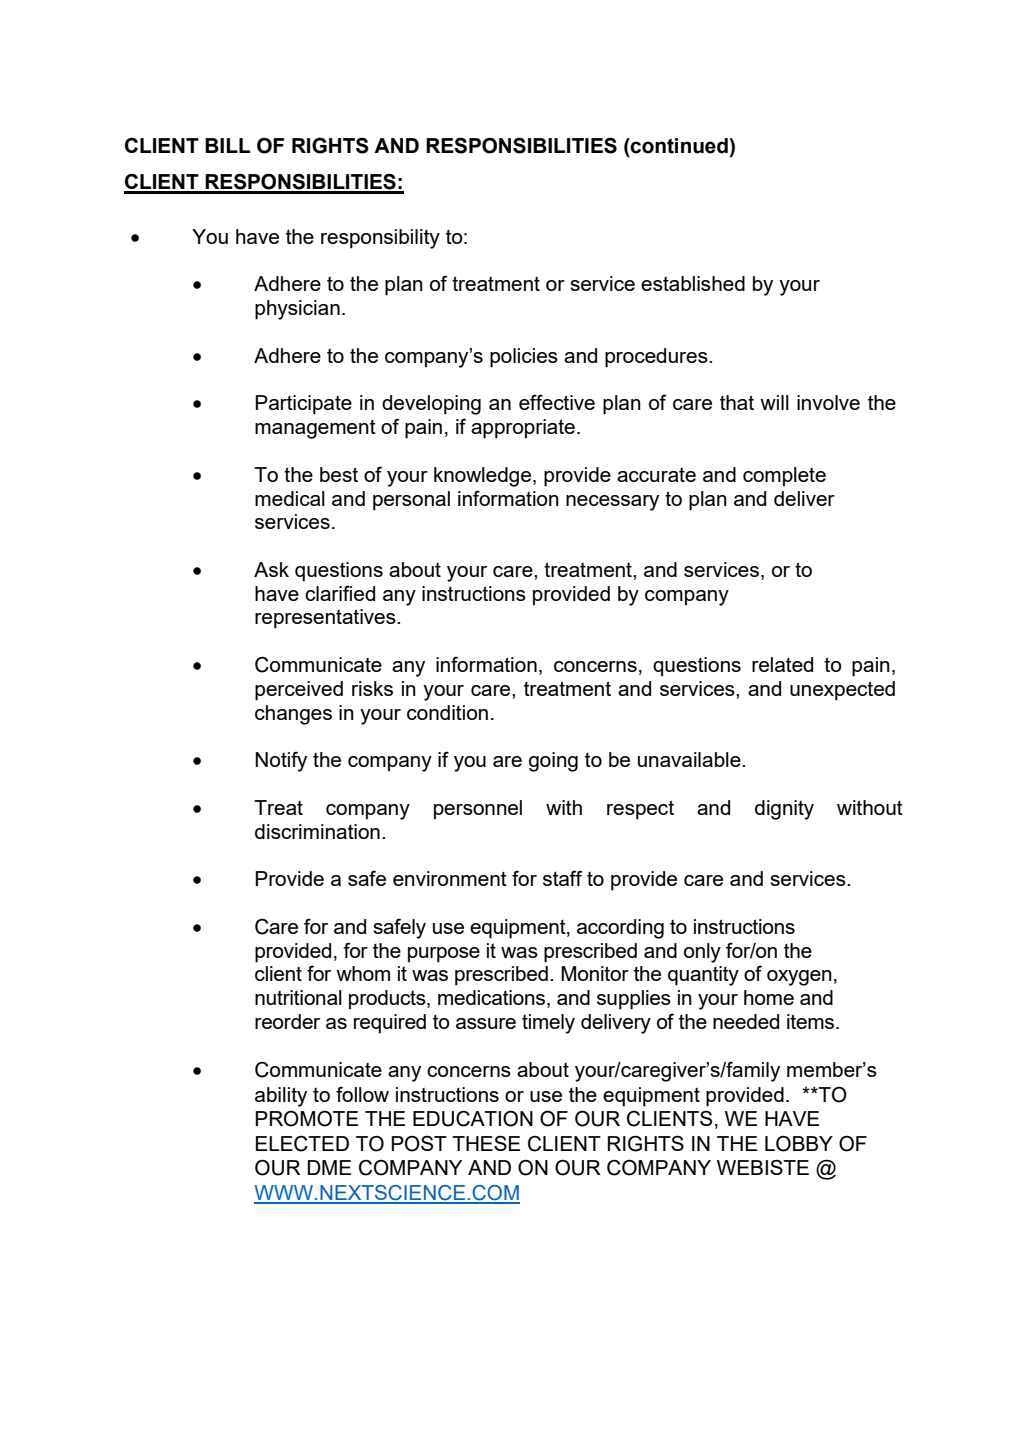 This image has height=1452, width=1027. Describe the element at coordinates (317, 831) in the image. I see `discrimination` at that location.
